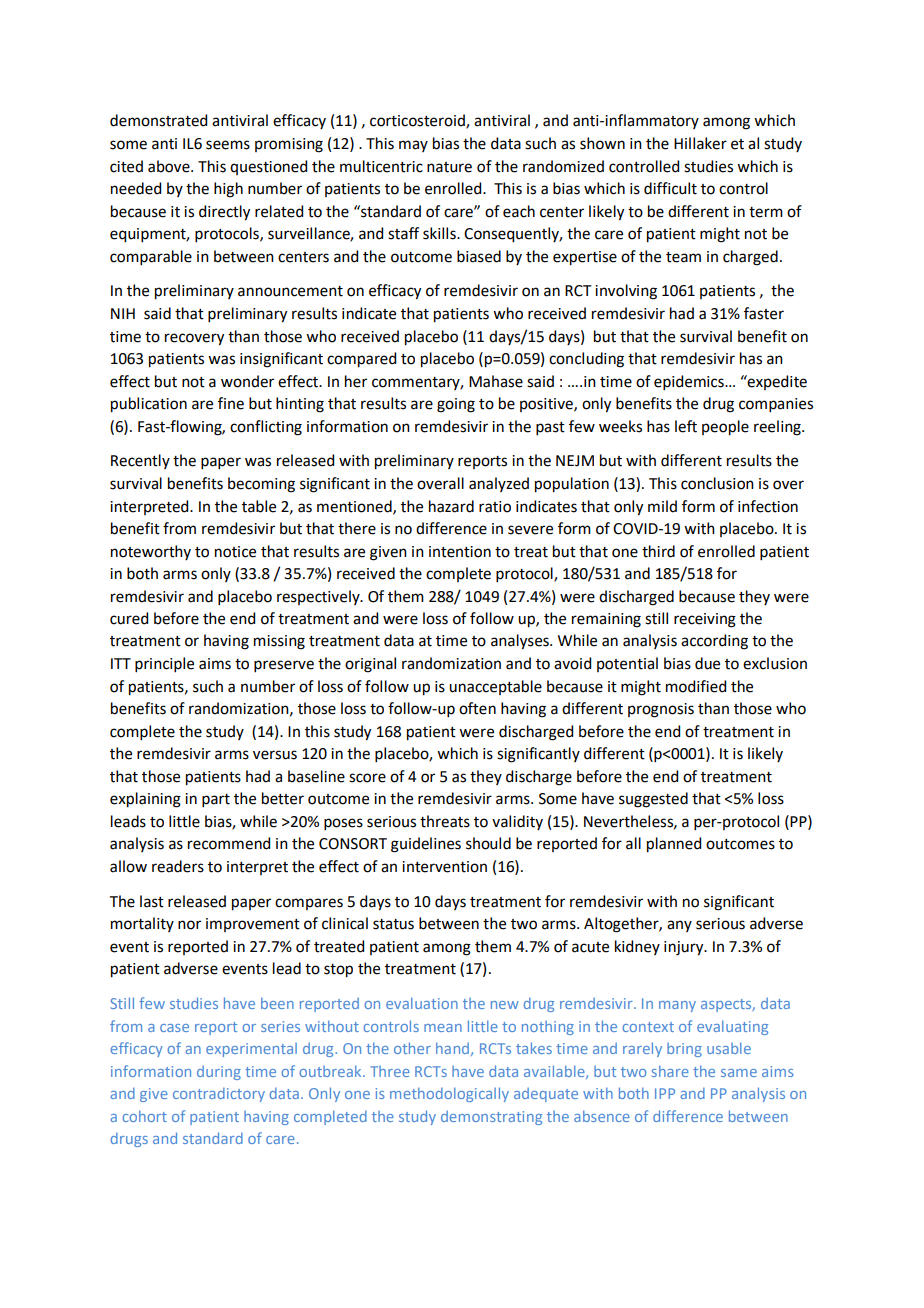 Image resolution: width=924 pixels, height=1308 pixels. Describe the element at coordinates (670, 188) in the image. I see `difficult` at that location.
